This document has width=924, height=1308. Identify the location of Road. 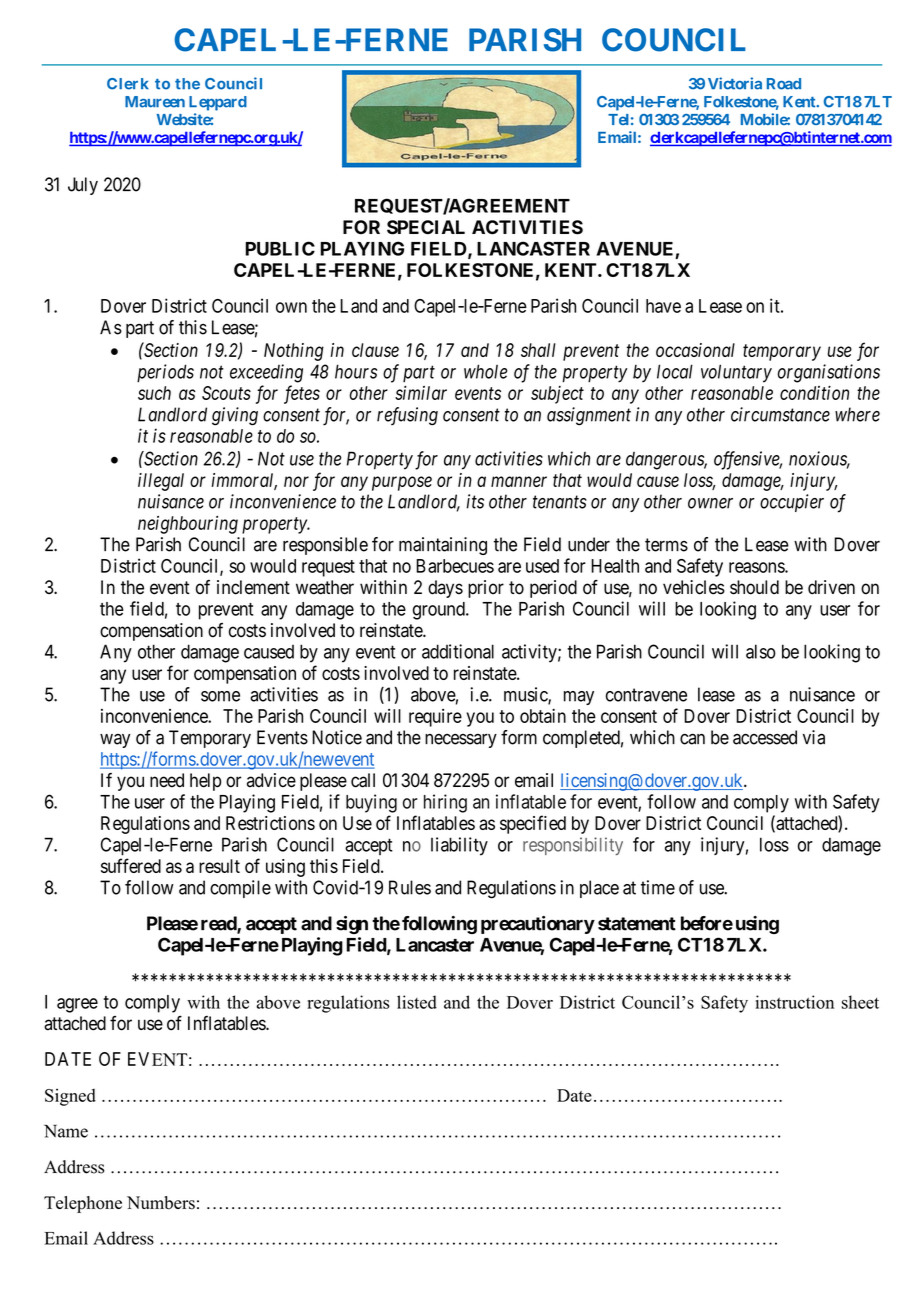
(784, 84).
